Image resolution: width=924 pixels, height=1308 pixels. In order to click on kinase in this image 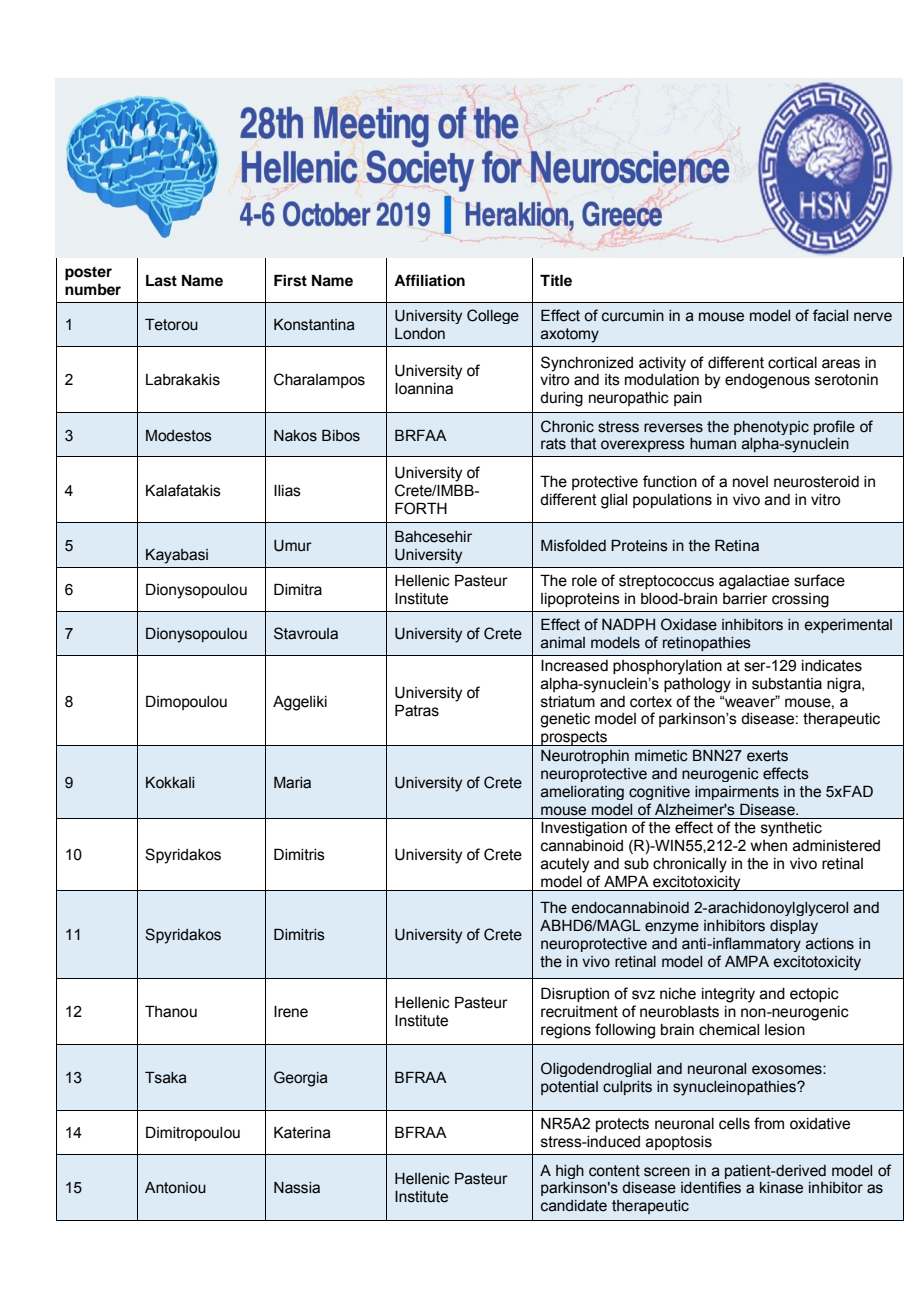, I will do `click(781, 1188)`.
